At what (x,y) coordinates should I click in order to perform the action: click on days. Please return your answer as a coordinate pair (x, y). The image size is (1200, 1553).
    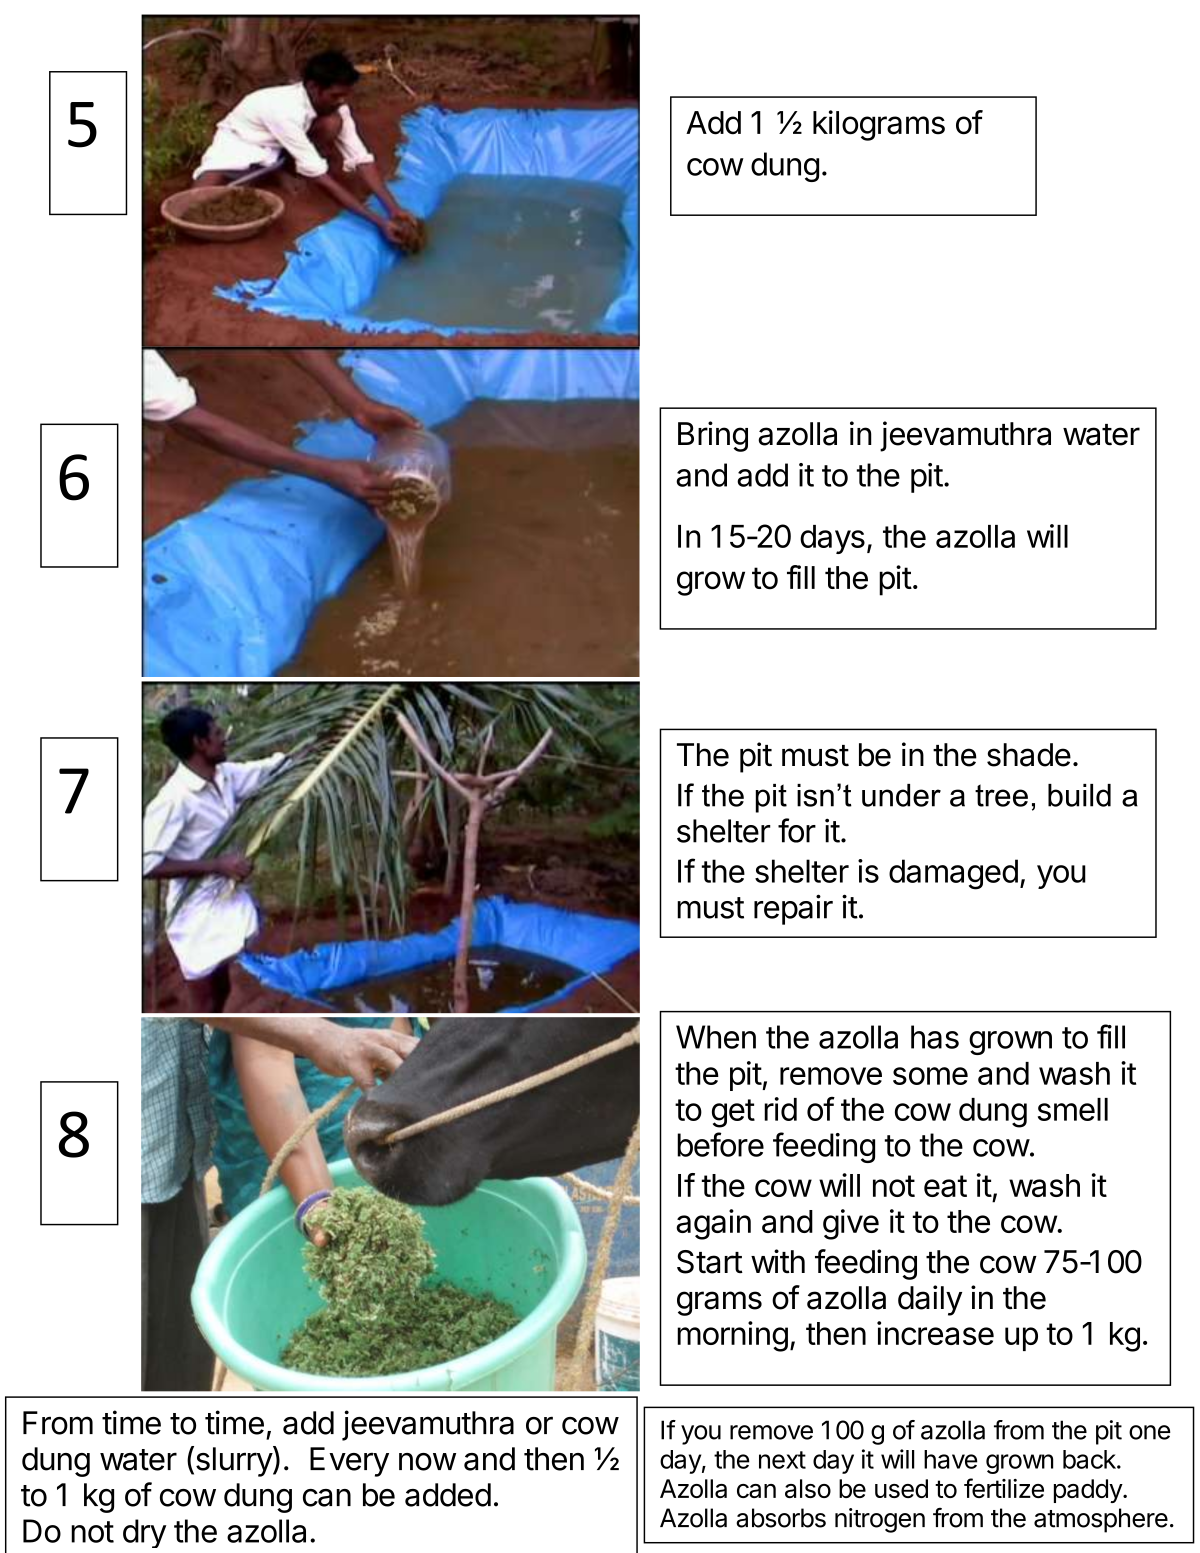
    Looking at the image, I should click on (832, 539).
